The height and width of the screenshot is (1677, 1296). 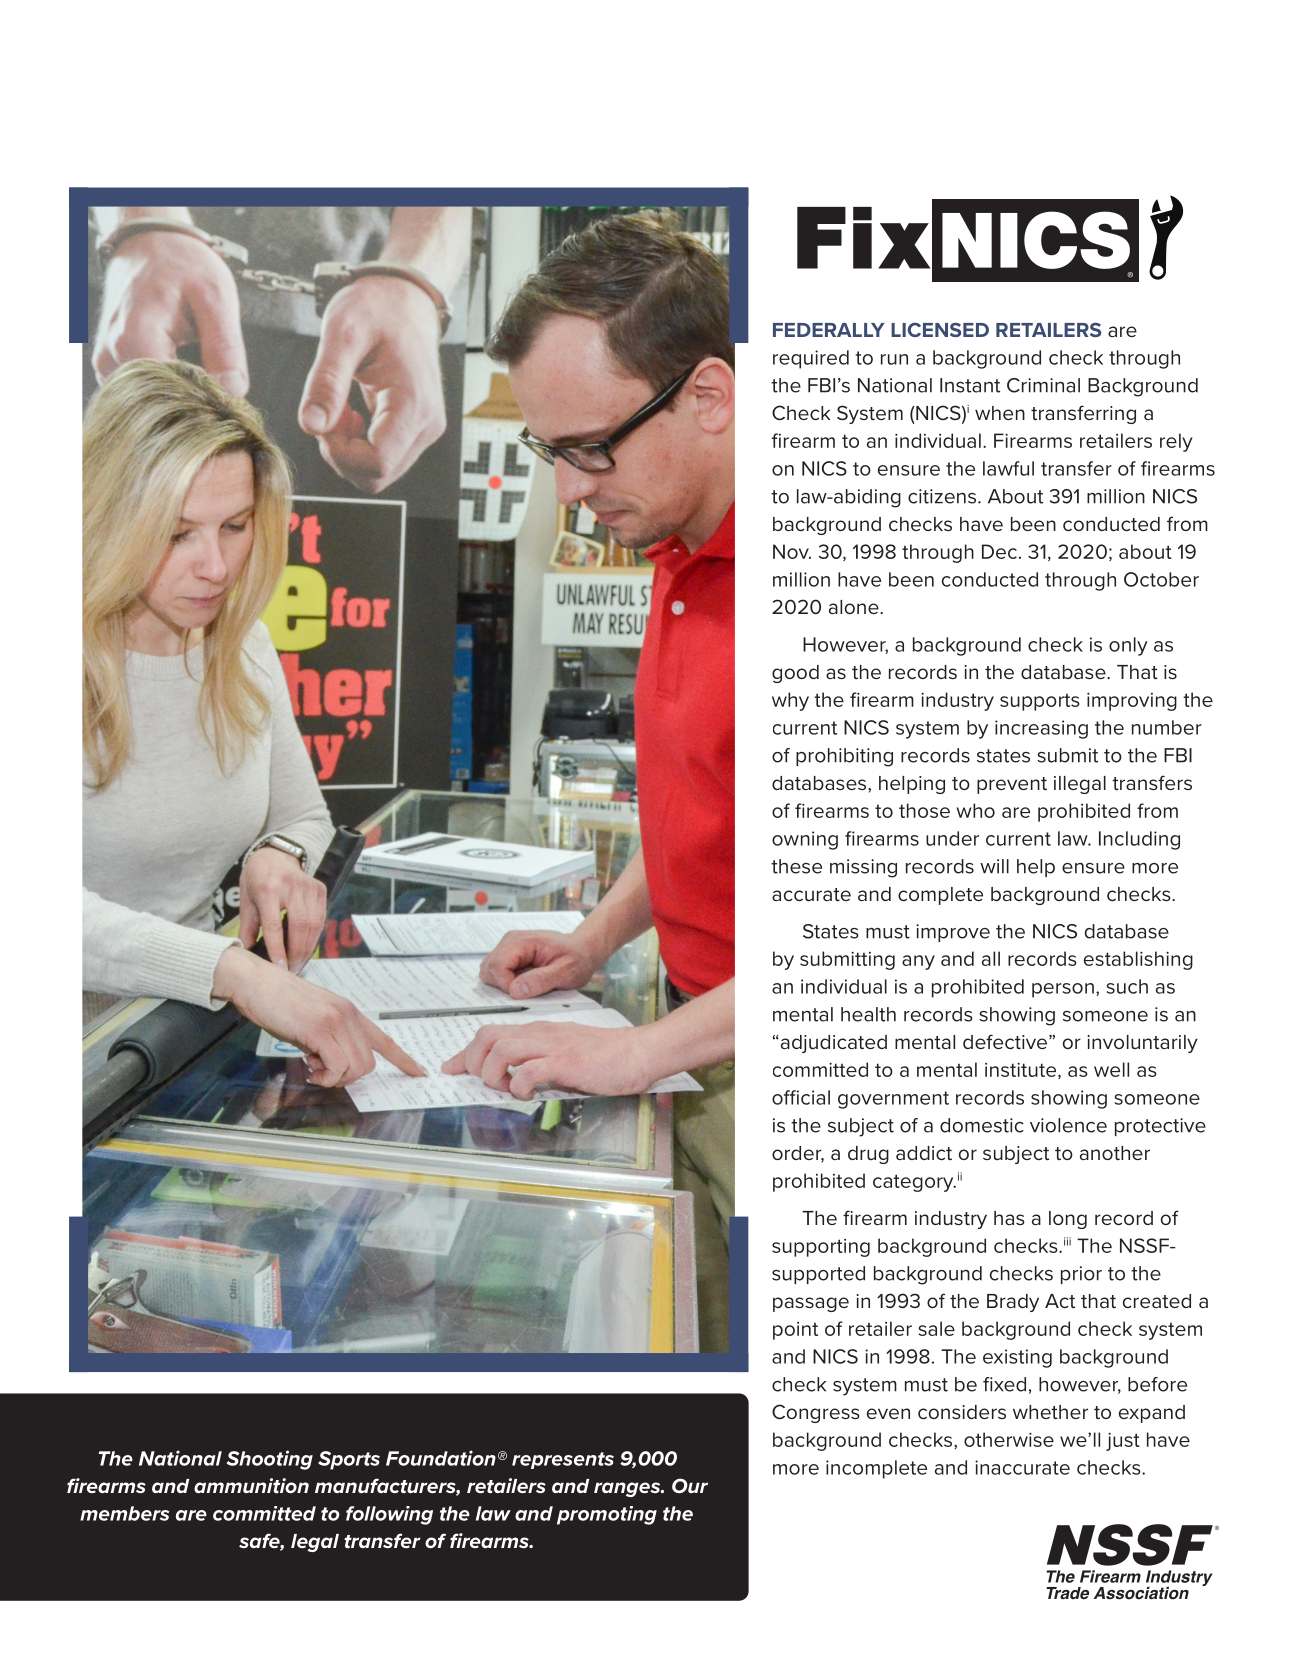 What do you see at coordinates (796, 866) in the screenshot?
I see `these` at bounding box center [796, 866].
